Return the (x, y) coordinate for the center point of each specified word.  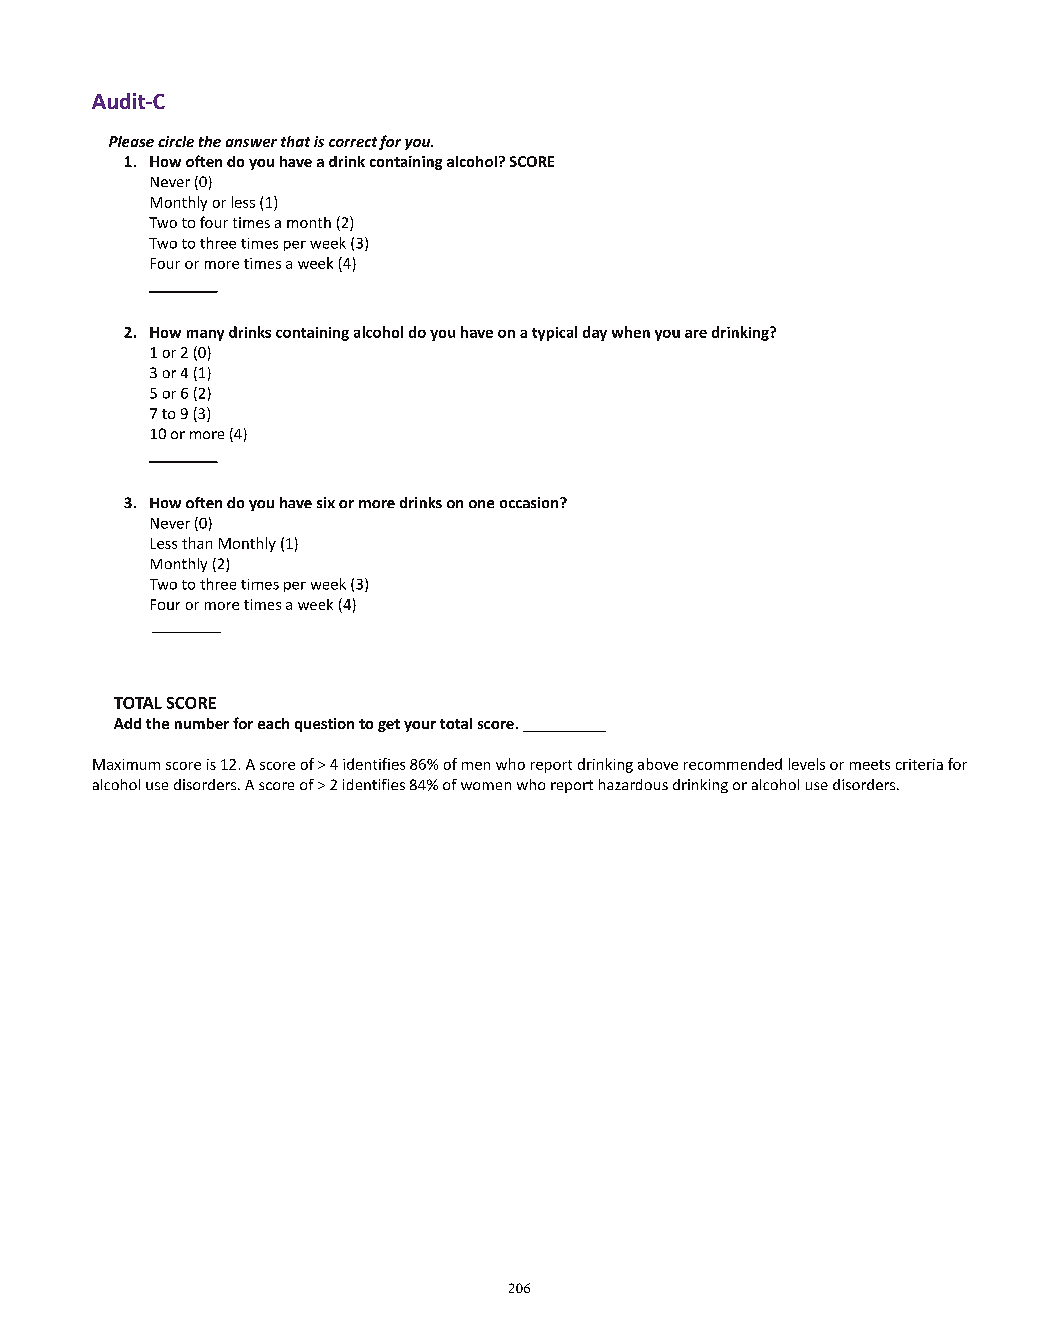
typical (554, 333)
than (197, 543)
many (205, 335)
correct (353, 142)
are (696, 334)
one (481, 504)
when (631, 332)
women (486, 786)
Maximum (126, 764)
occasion (530, 502)
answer (251, 143)
